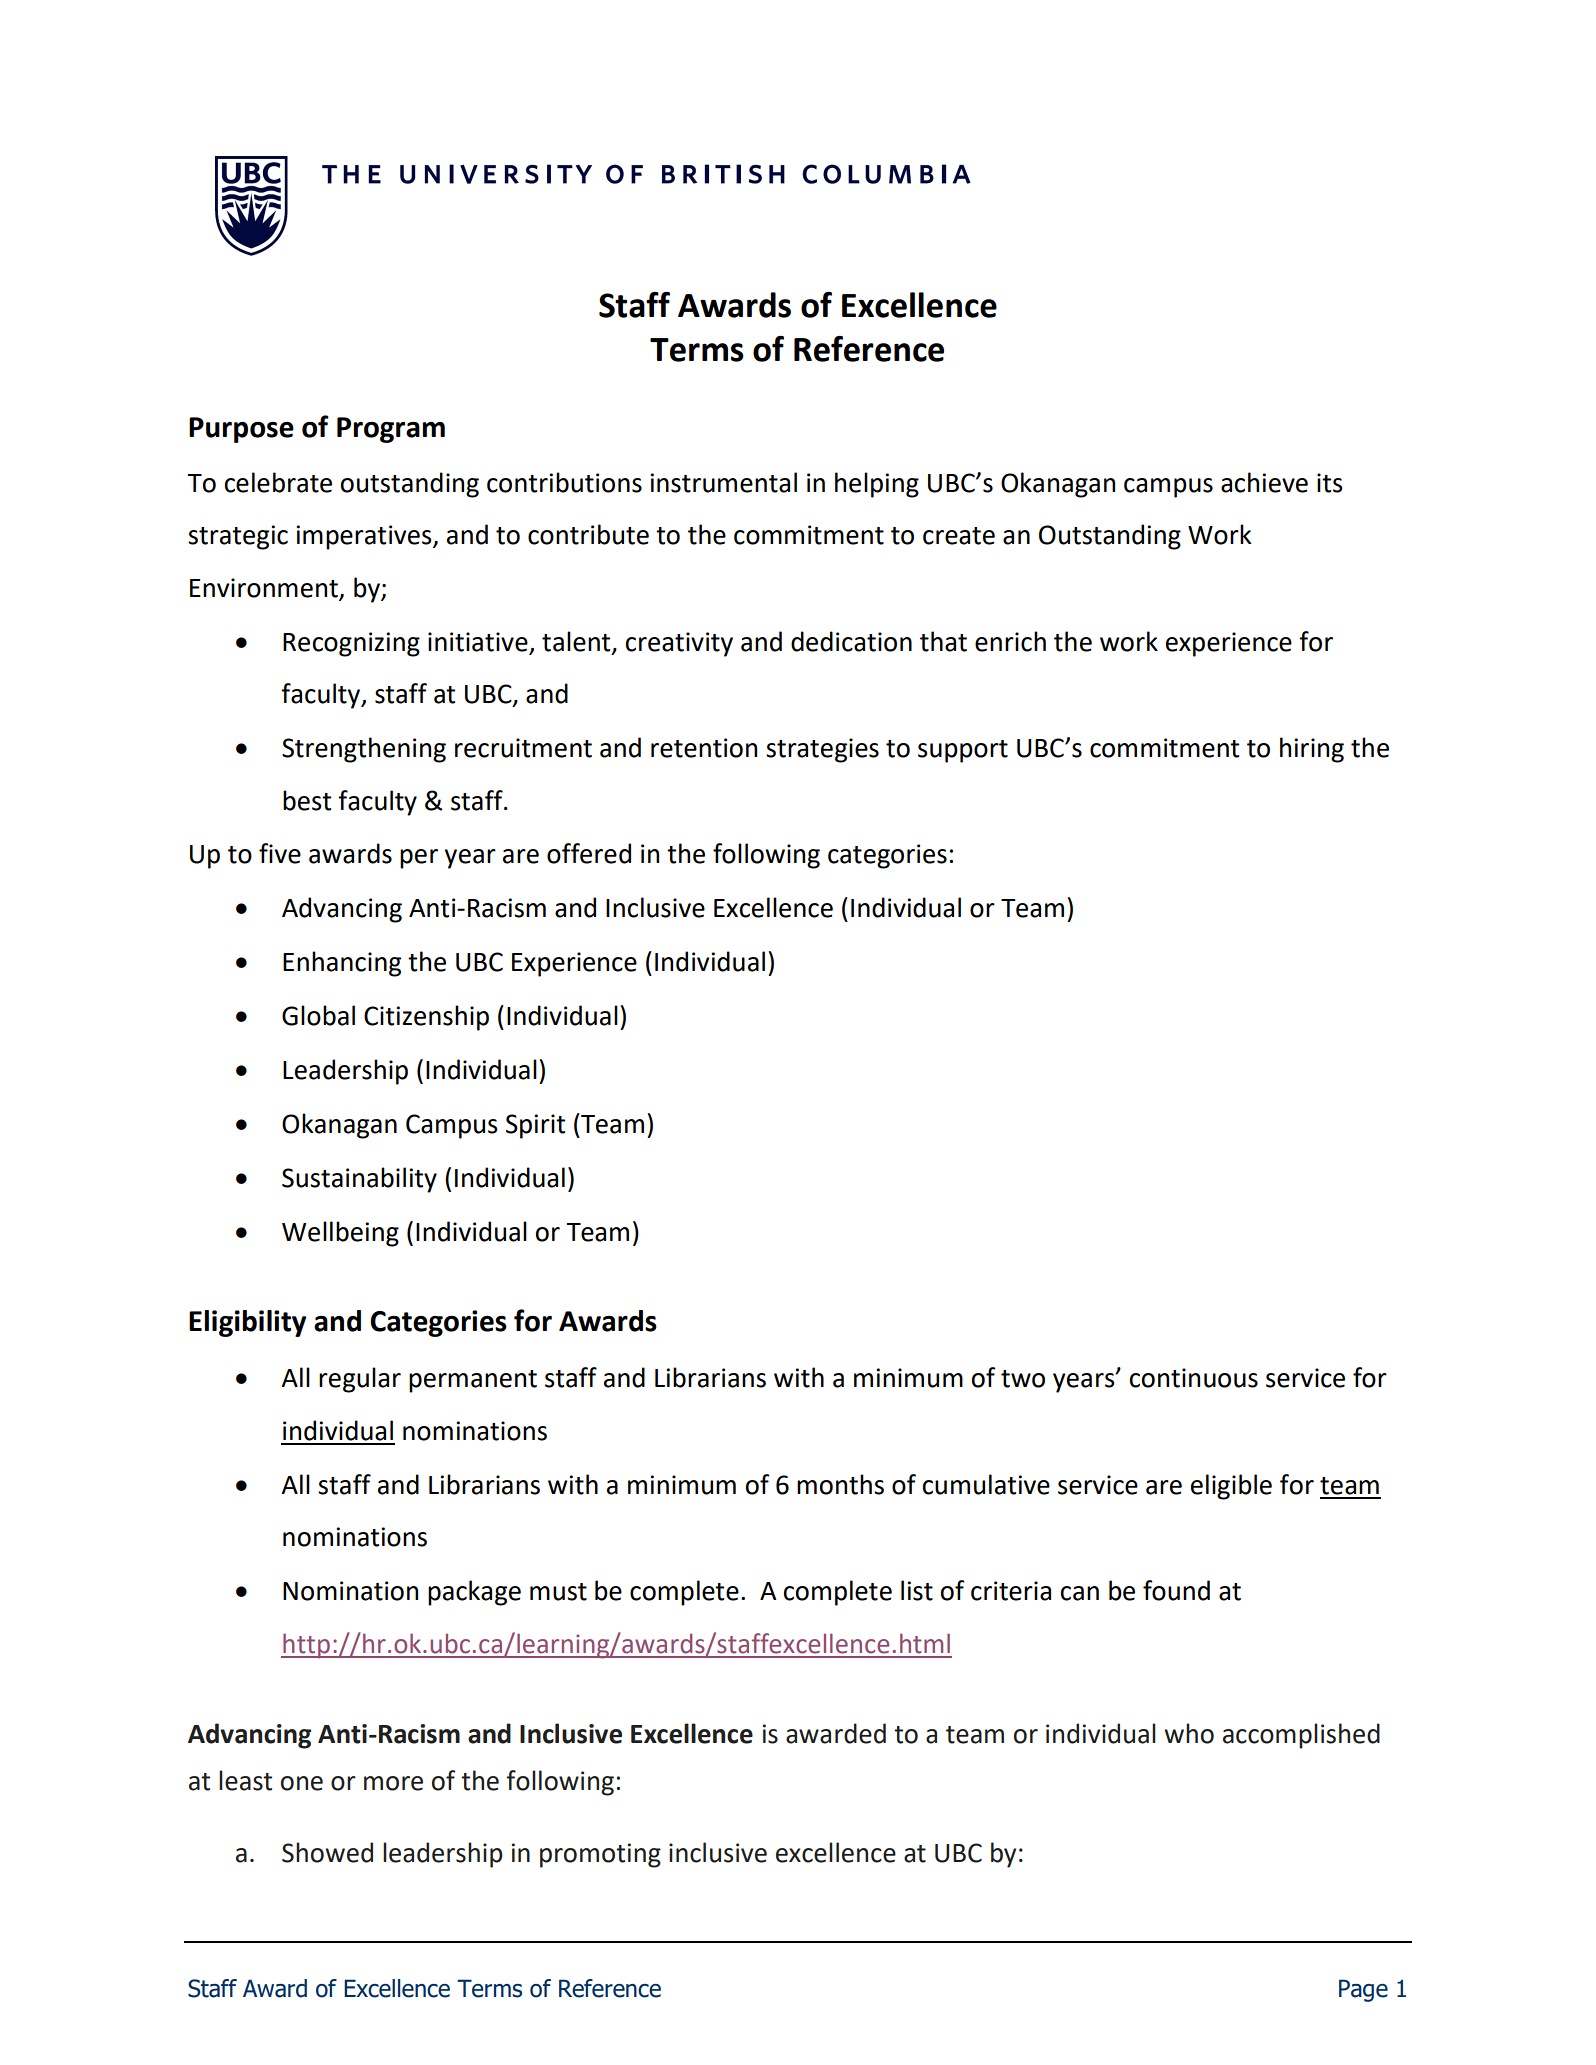 Image resolution: width=1596 pixels, height=2065 pixels. I want to click on list, so click(917, 1590).
